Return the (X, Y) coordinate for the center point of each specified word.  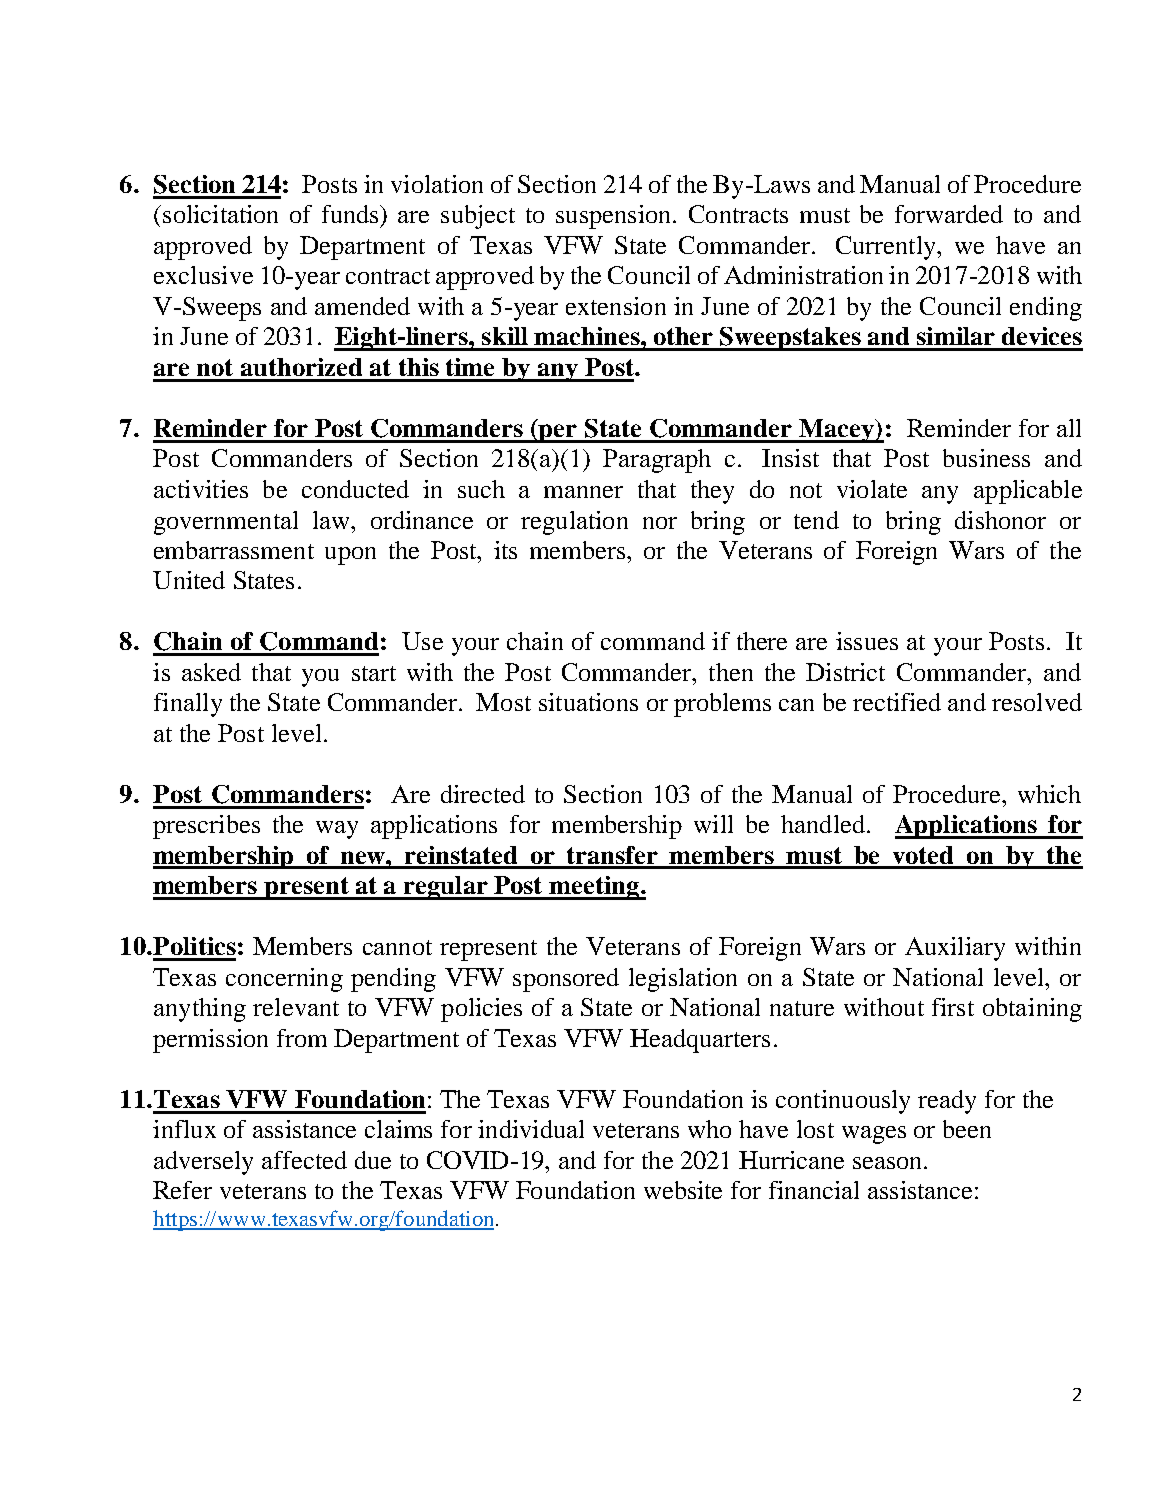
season (889, 1163)
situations (588, 702)
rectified (897, 702)
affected (304, 1160)
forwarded (949, 214)
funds (352, 215)
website (683, 1190)
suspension (615, 217)
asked (211, 672)
